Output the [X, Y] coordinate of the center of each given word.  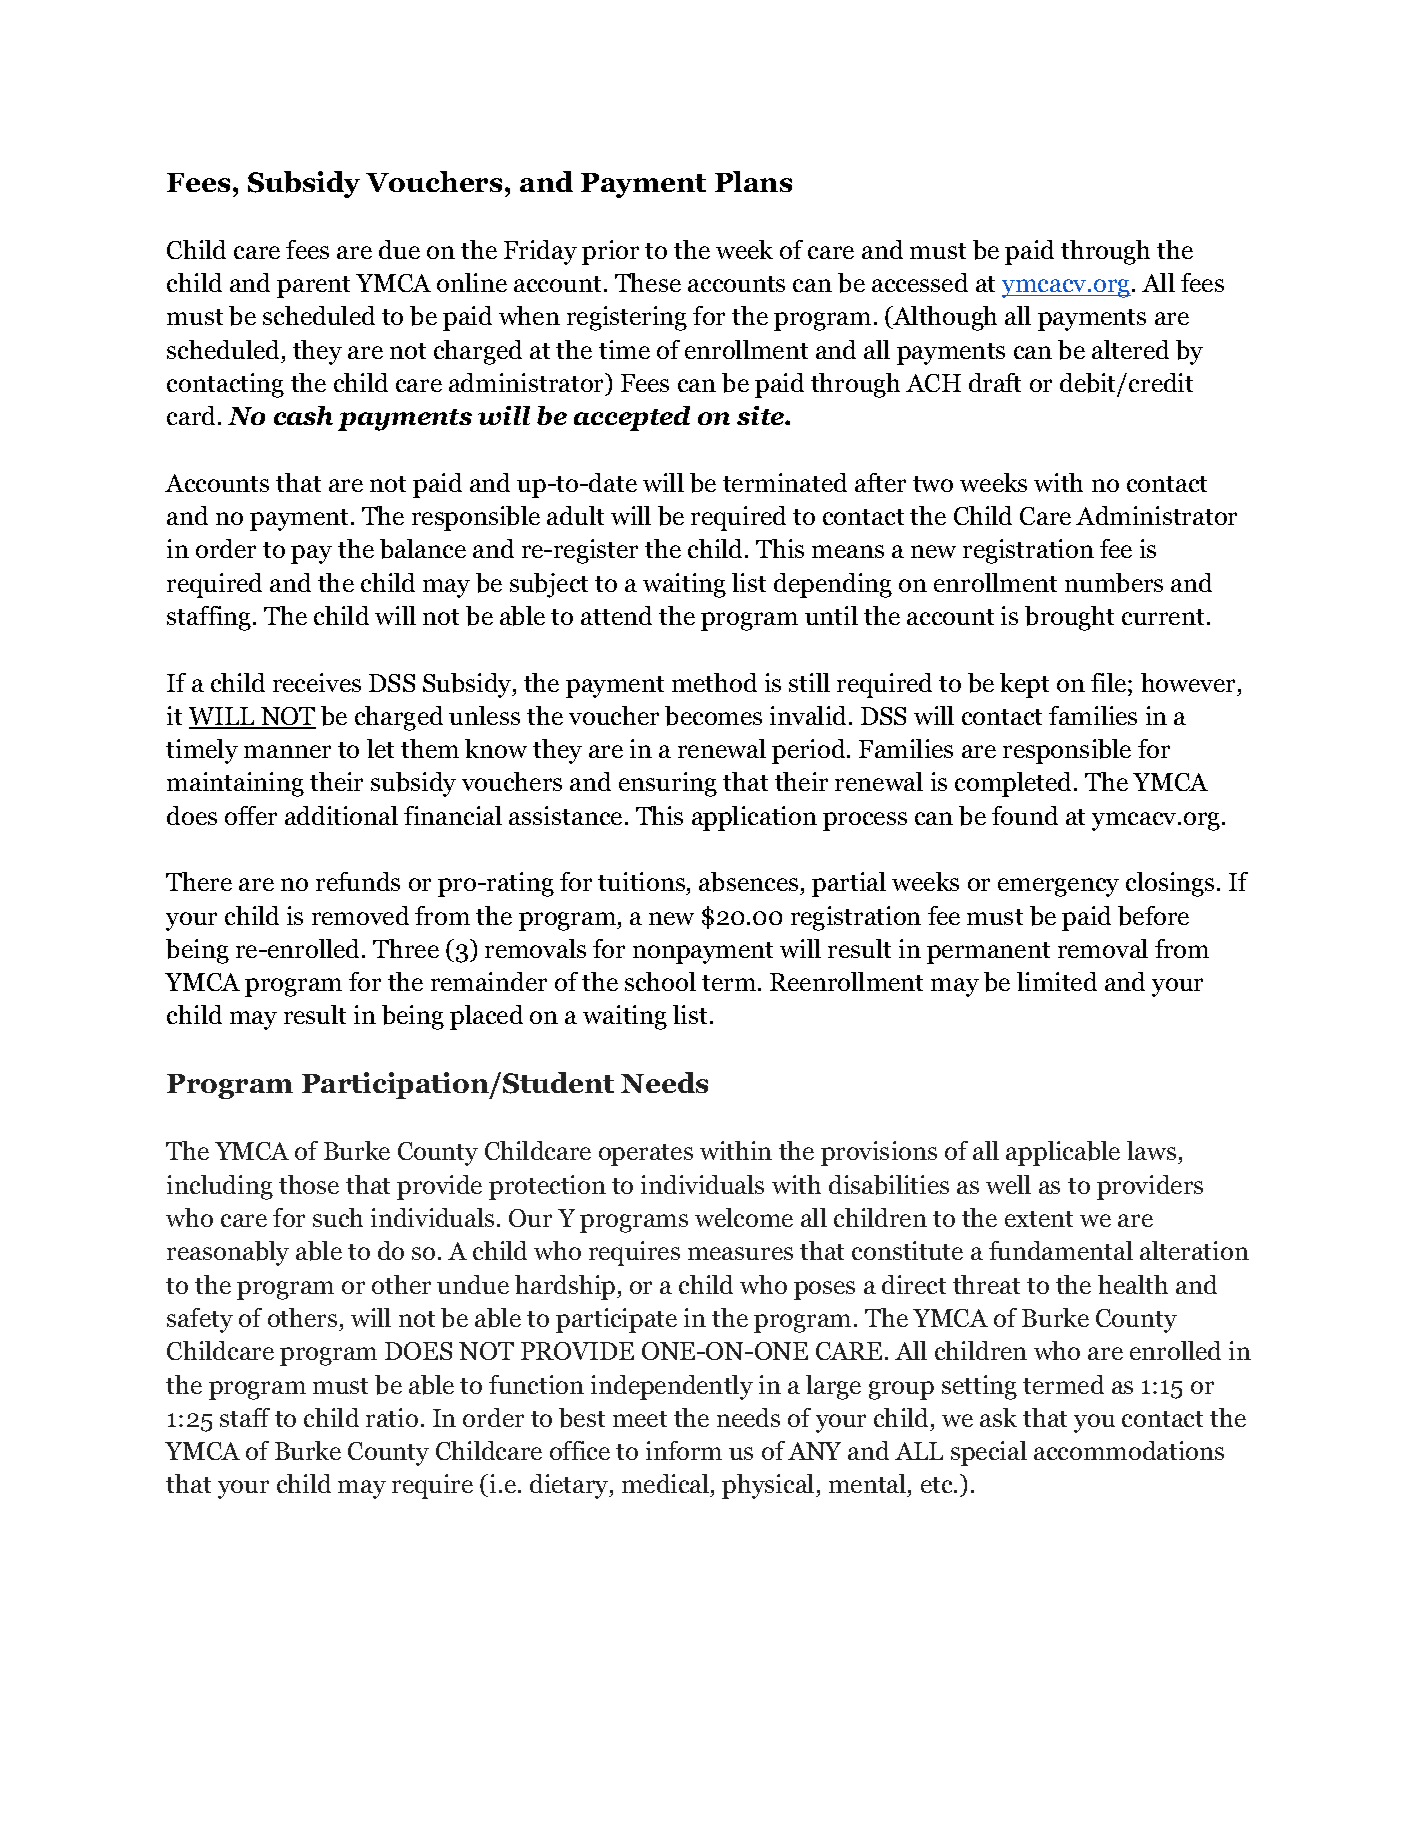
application [754, 818]
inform [684, 1450]
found [1025, 815]
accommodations [1129, 1450]
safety [200, 1320]
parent [313, 287]
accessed [920, 282]
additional [341, 815]
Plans [753, 181]
